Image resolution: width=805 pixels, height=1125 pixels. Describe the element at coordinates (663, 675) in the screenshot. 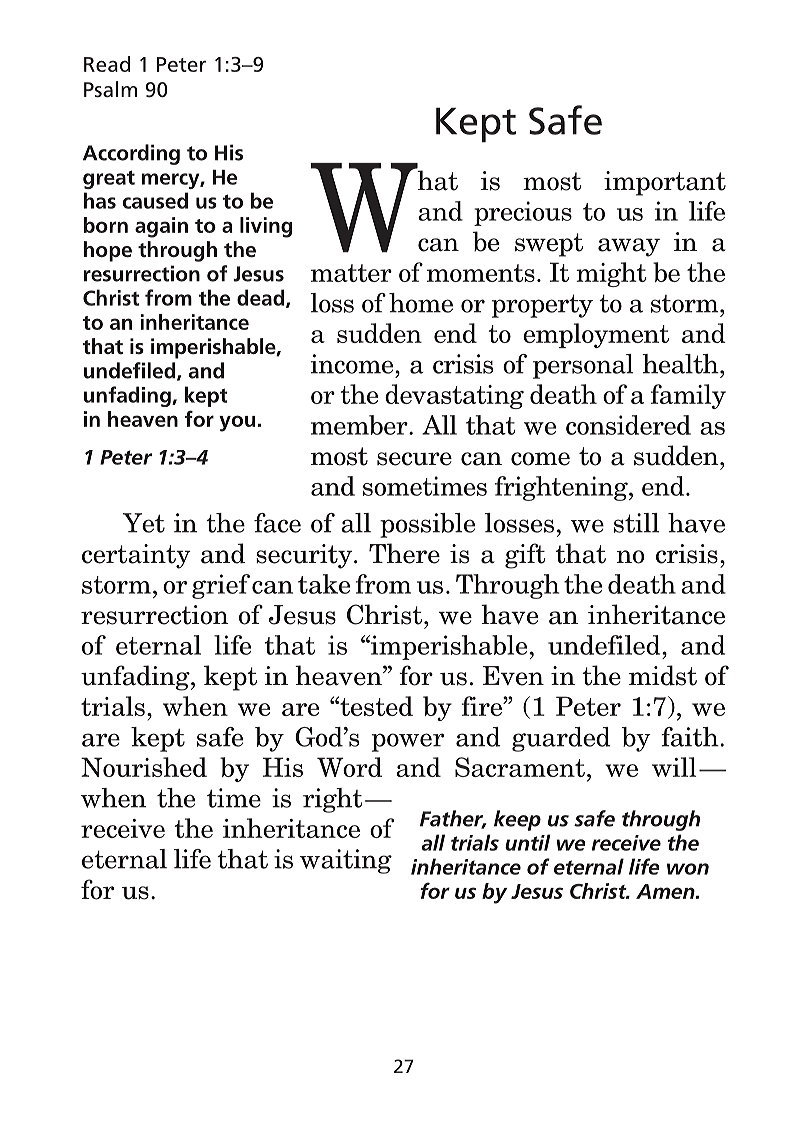

I see `midst` at that location.
